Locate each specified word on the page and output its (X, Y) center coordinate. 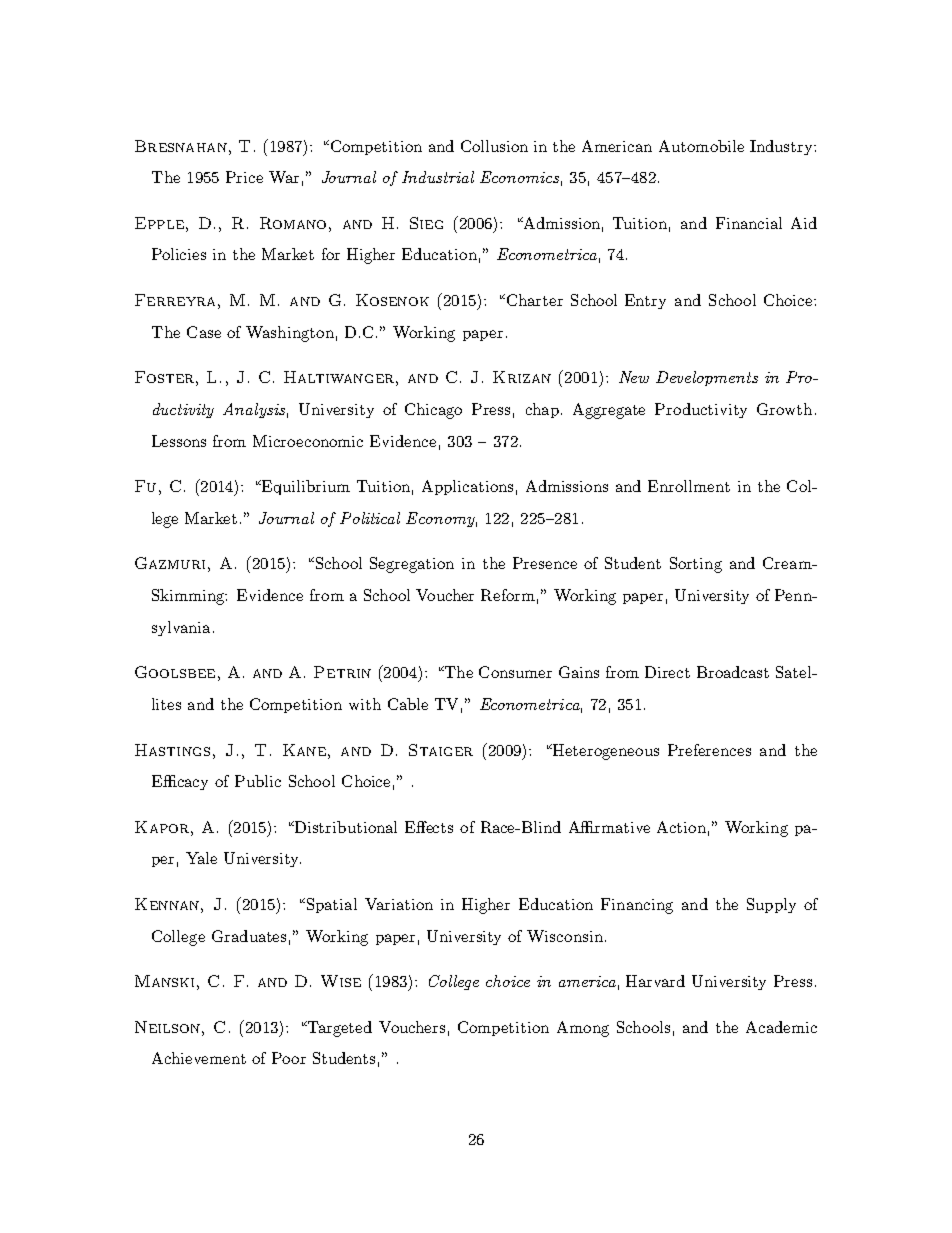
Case (204, 332)
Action (681, 827)
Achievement (199, 1058)
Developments (707, 378)
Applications (467, 487)
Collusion (494, 146)
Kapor (163, 827)
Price (244, 177)
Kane (304, 750)
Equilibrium (305, 487)
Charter (533, 300)
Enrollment (689, 486)
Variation (399, 904)
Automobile (701, 146)
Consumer (515, 672)
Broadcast (733, 672)
